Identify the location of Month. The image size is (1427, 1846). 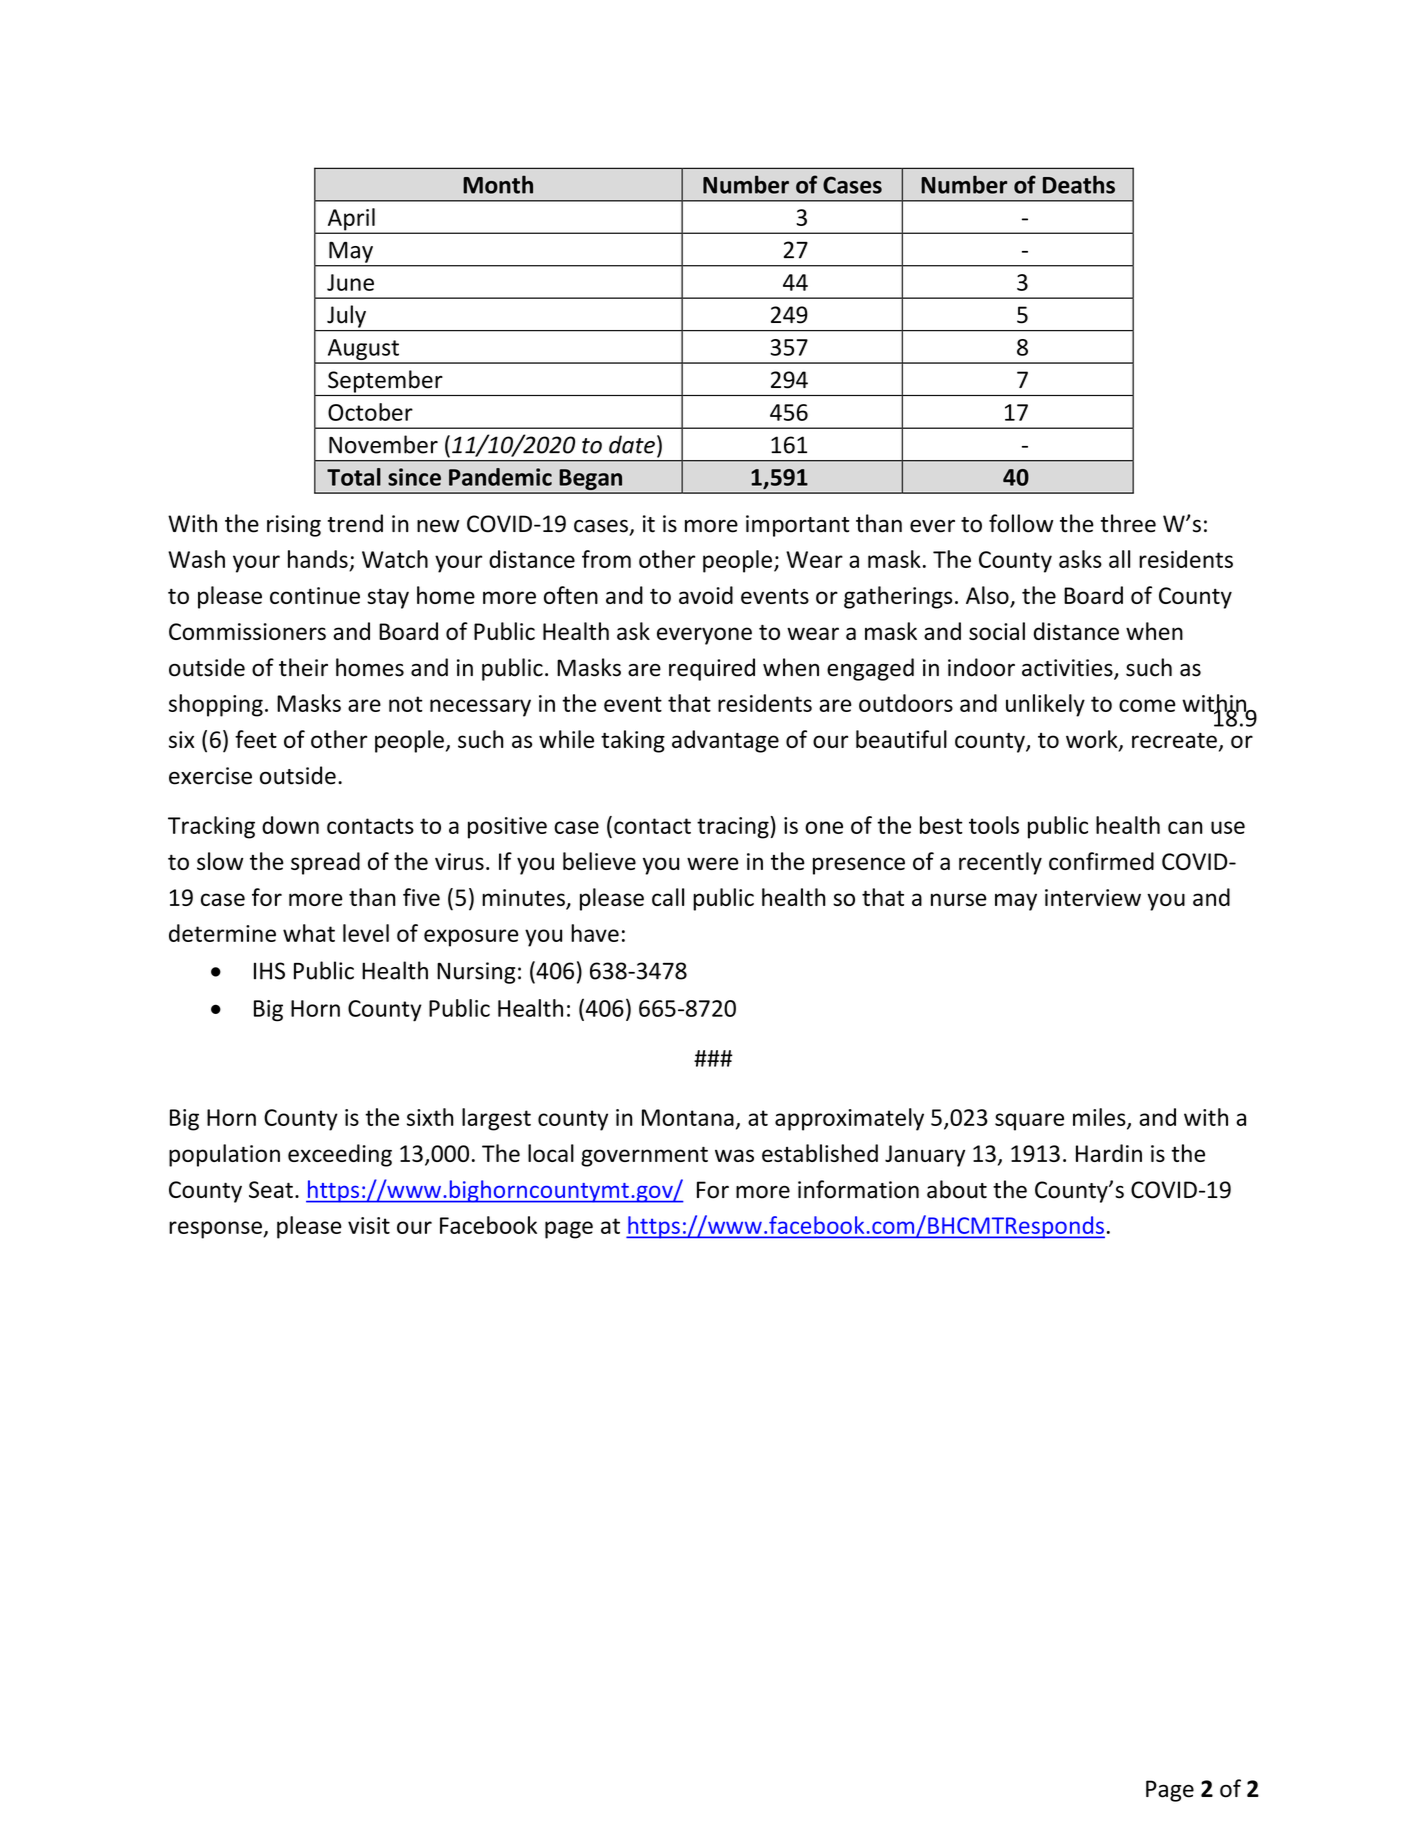
(498, 184).
